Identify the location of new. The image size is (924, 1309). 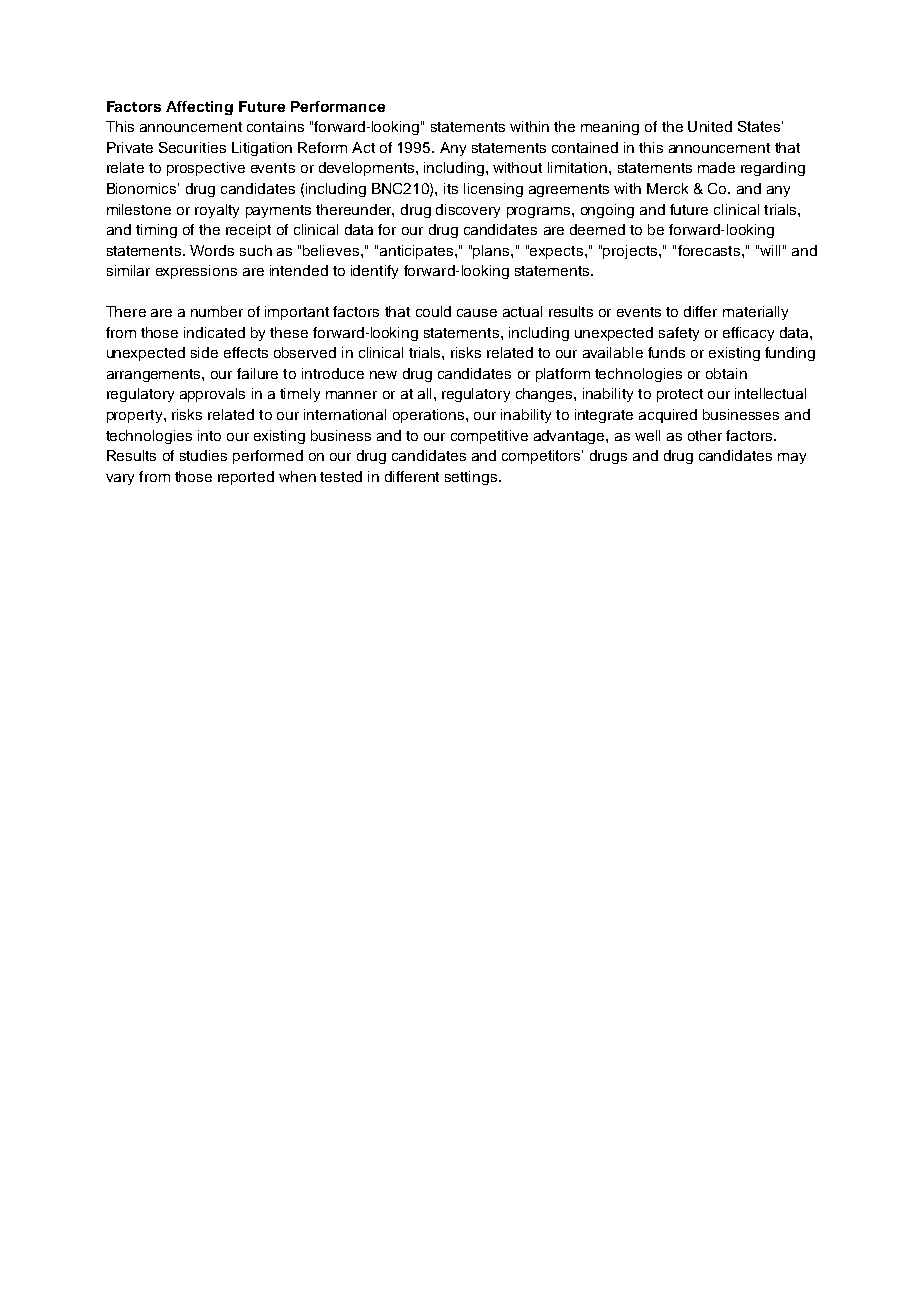
(383, 375).
